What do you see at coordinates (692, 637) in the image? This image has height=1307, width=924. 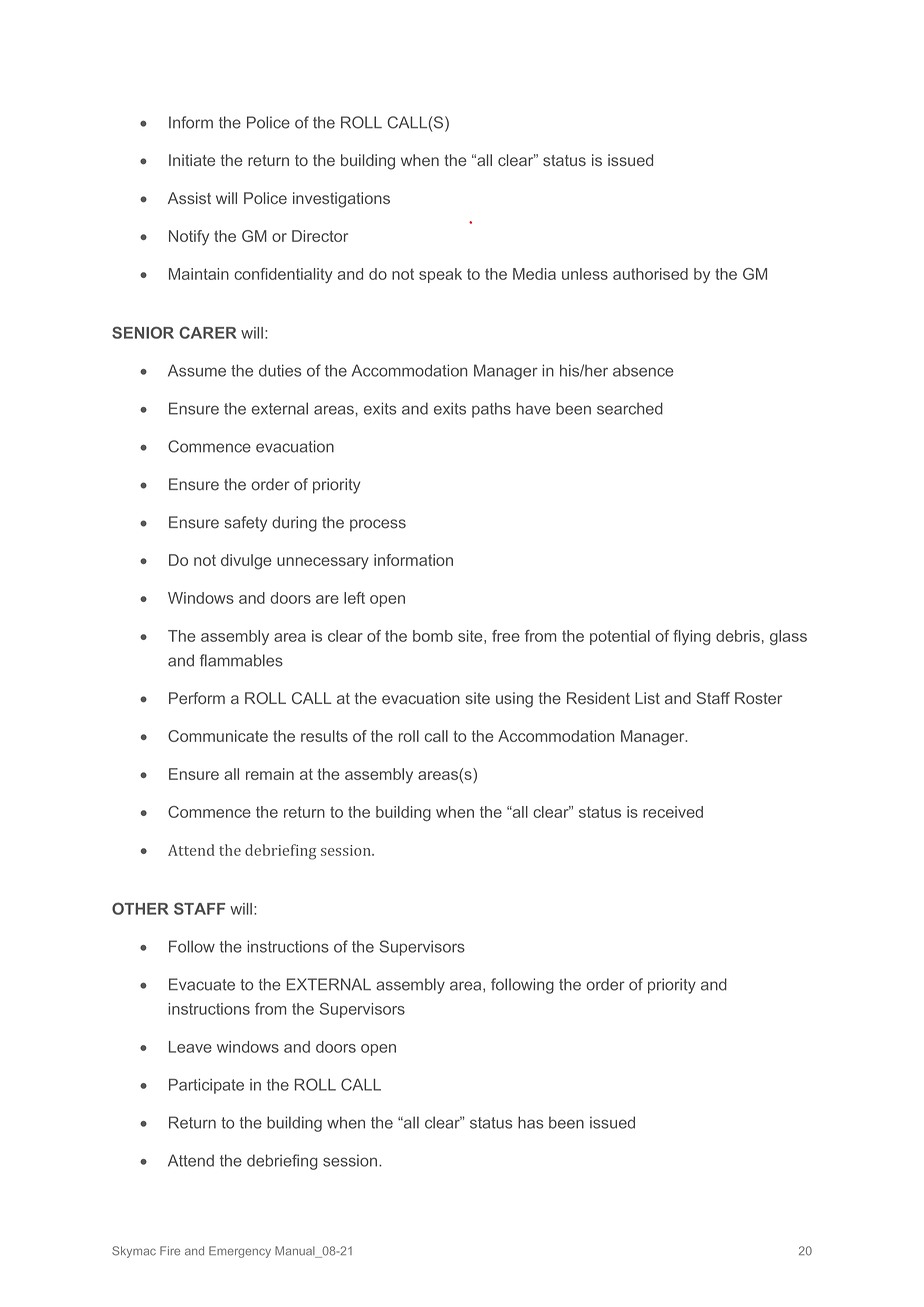 I see `flying` at bounding box center [692, 637].
